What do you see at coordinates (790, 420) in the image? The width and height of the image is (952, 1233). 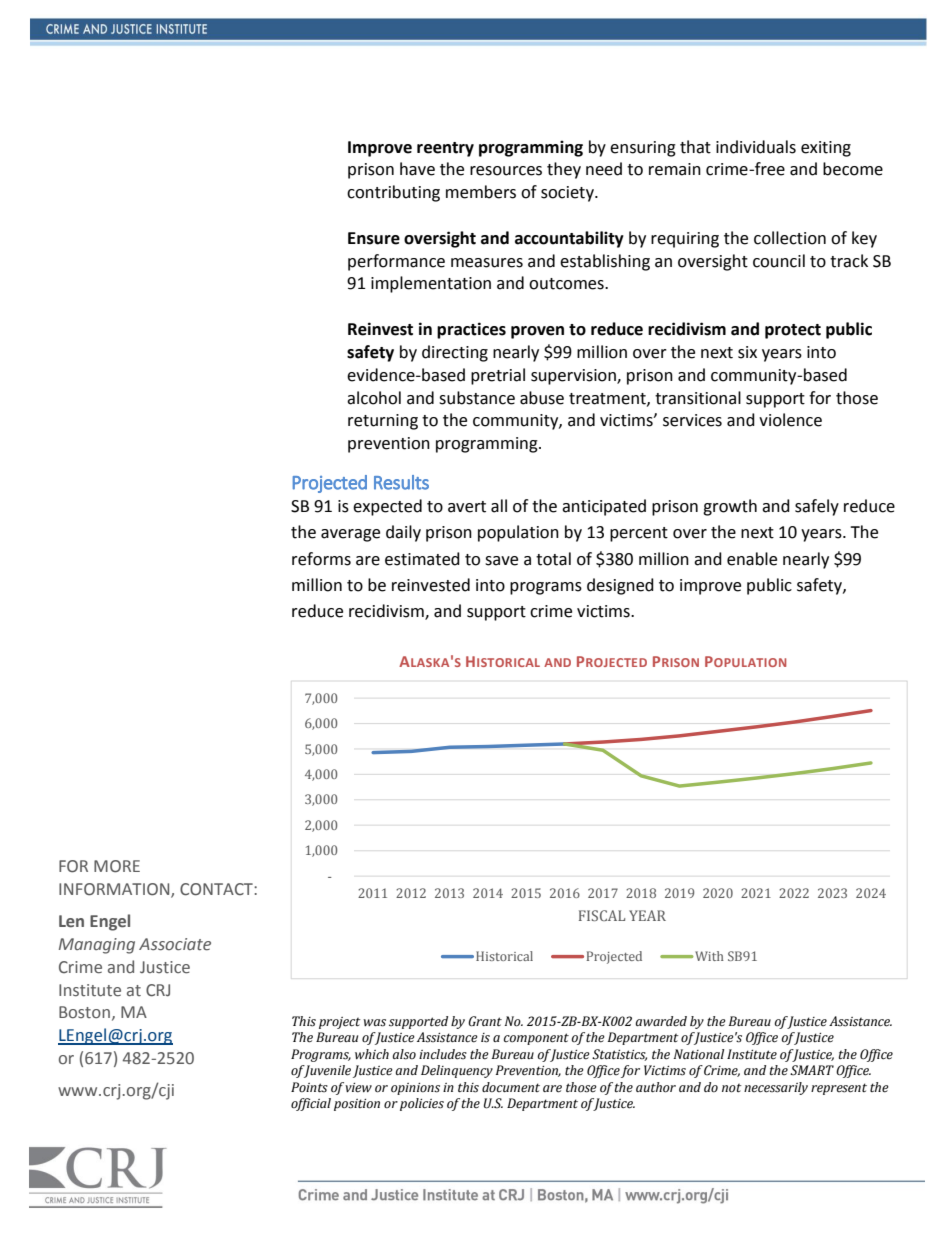 I see `violence` at bounding box center [790, 420].
